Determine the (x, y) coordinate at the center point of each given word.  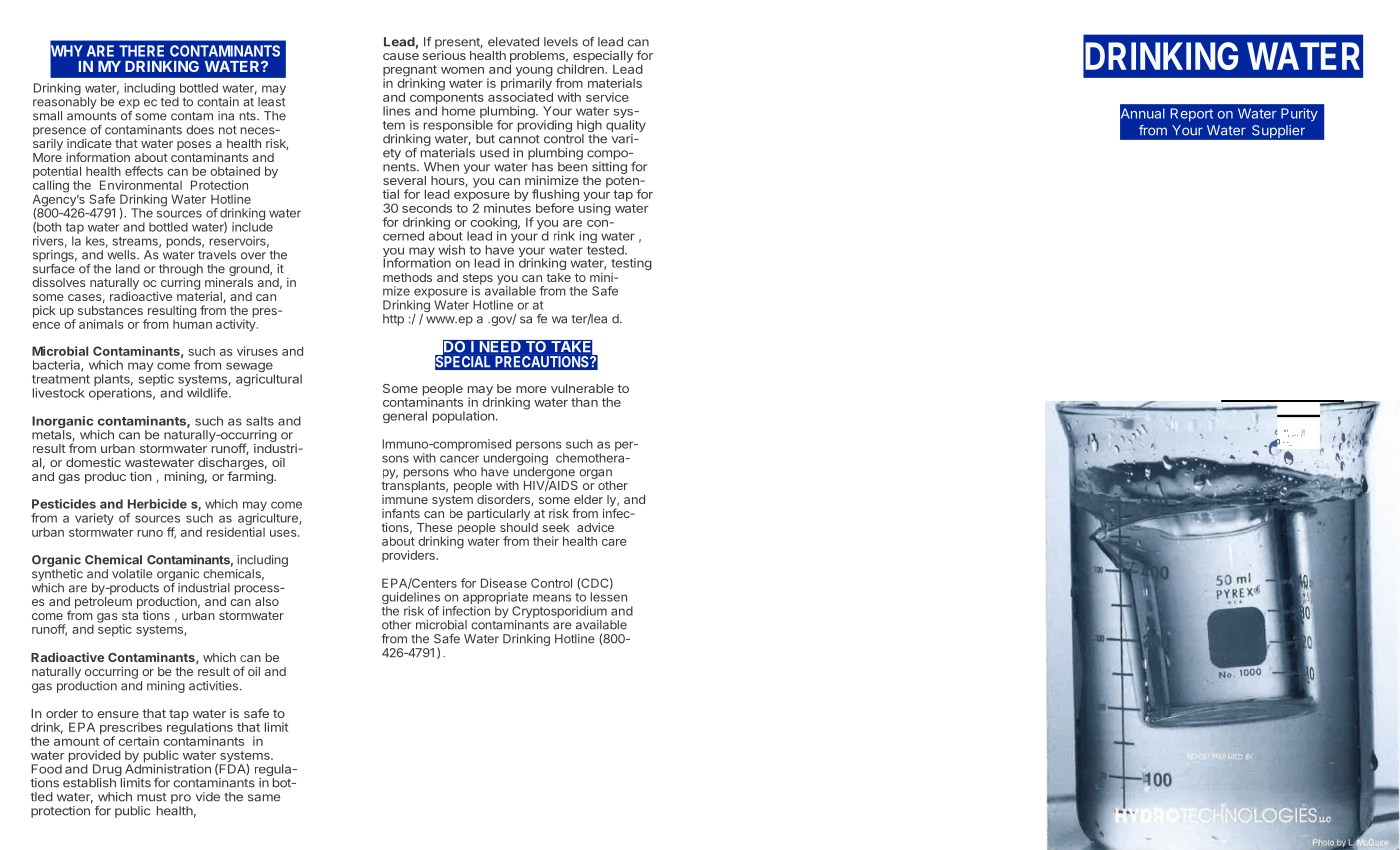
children (581, 68)
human (192, 323)
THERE (141, 51)
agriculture (269, 520)
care (614, 542)
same (264, 798)
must (151, 797)
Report (1192, 115)
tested (606, 250)
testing (631, 264)
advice (595, 527)
